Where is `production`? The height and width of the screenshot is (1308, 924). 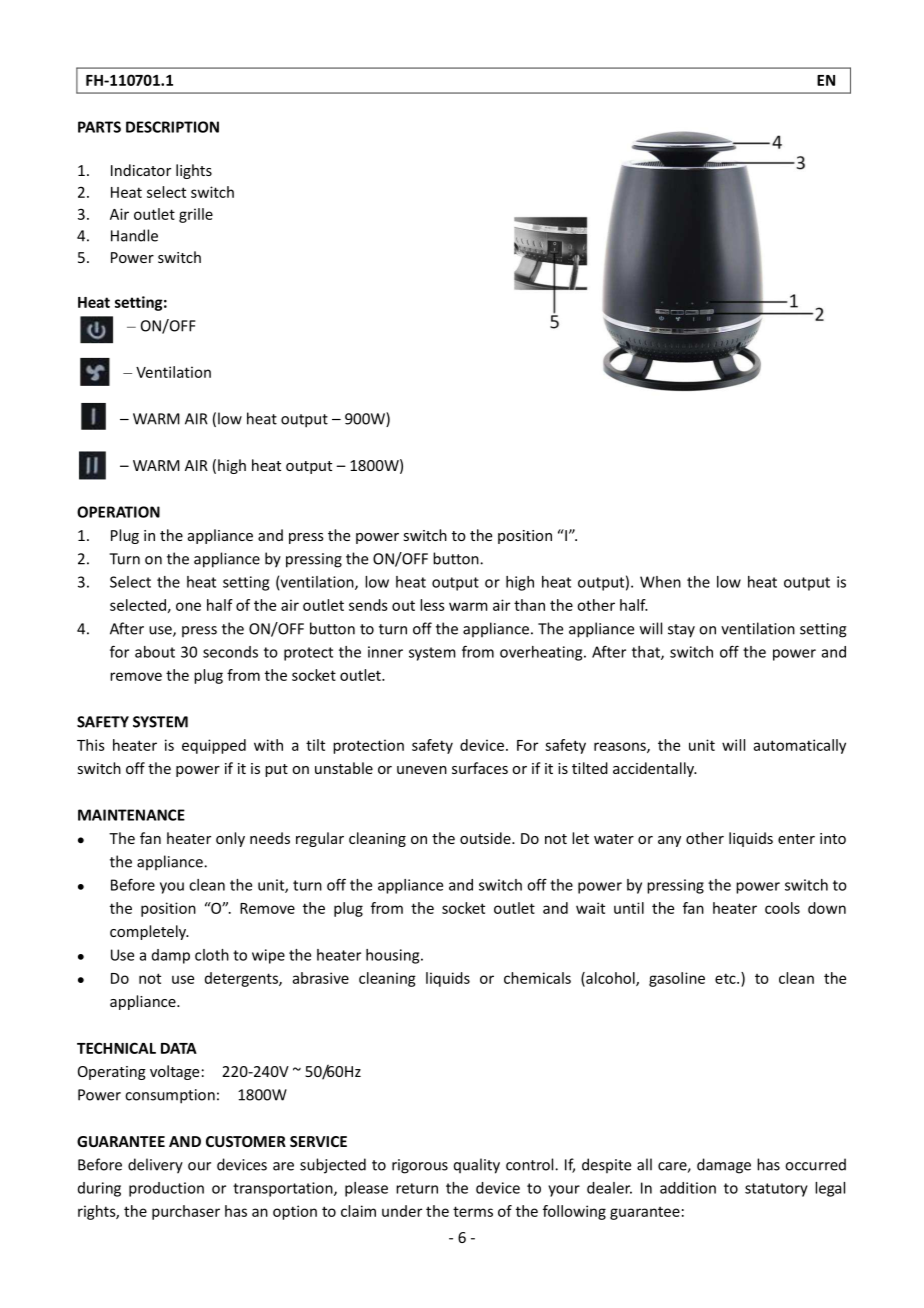
production is located at coordinates (166, 1189).
